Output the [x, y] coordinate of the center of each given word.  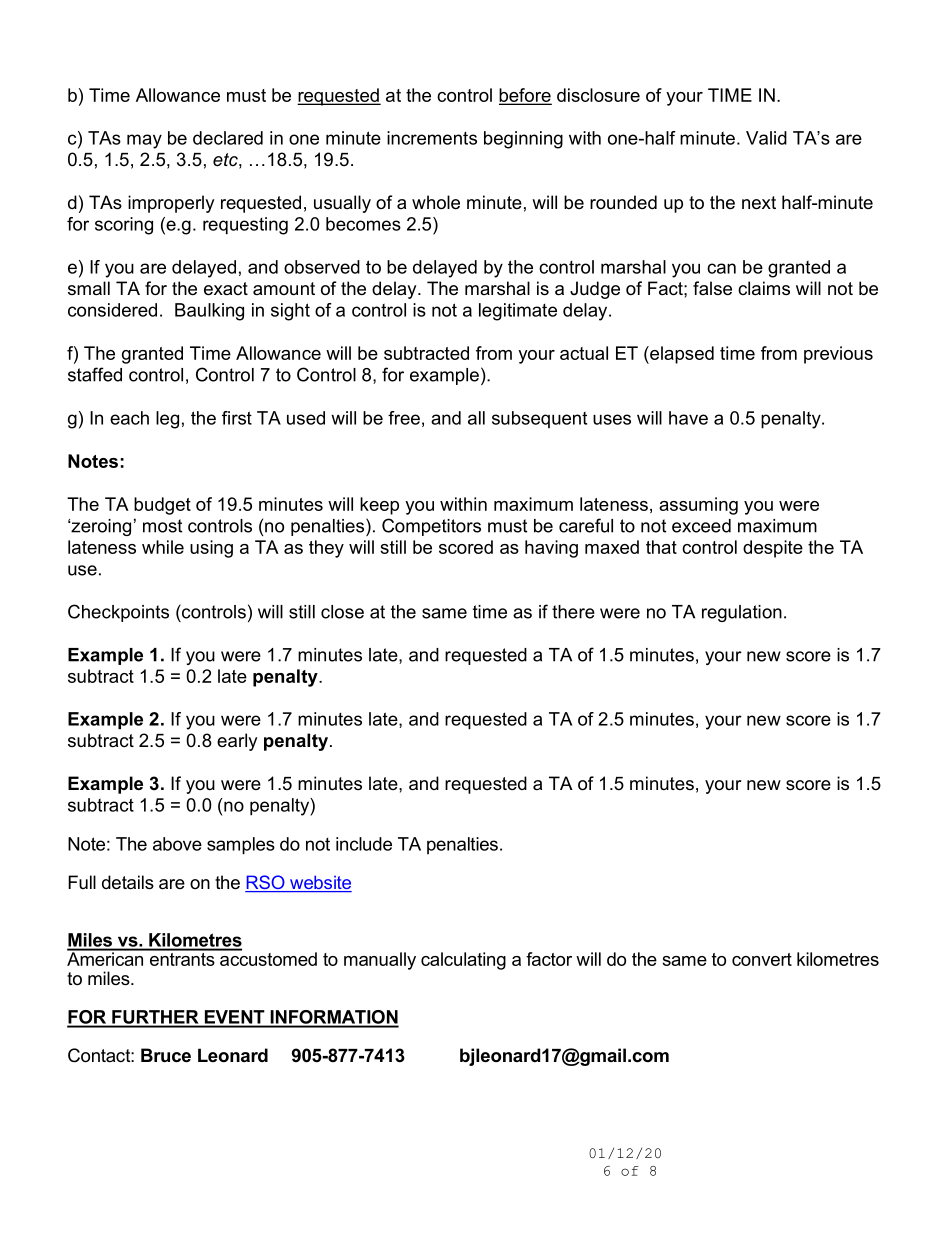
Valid [766, 138]
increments [432, 138]
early [237, 742]
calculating [463, 961]
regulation [742, 613]
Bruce [166, 1055]
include [364, 844]
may [144, 141]
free [404, 418]
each [129, 418]
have [688, 418]
